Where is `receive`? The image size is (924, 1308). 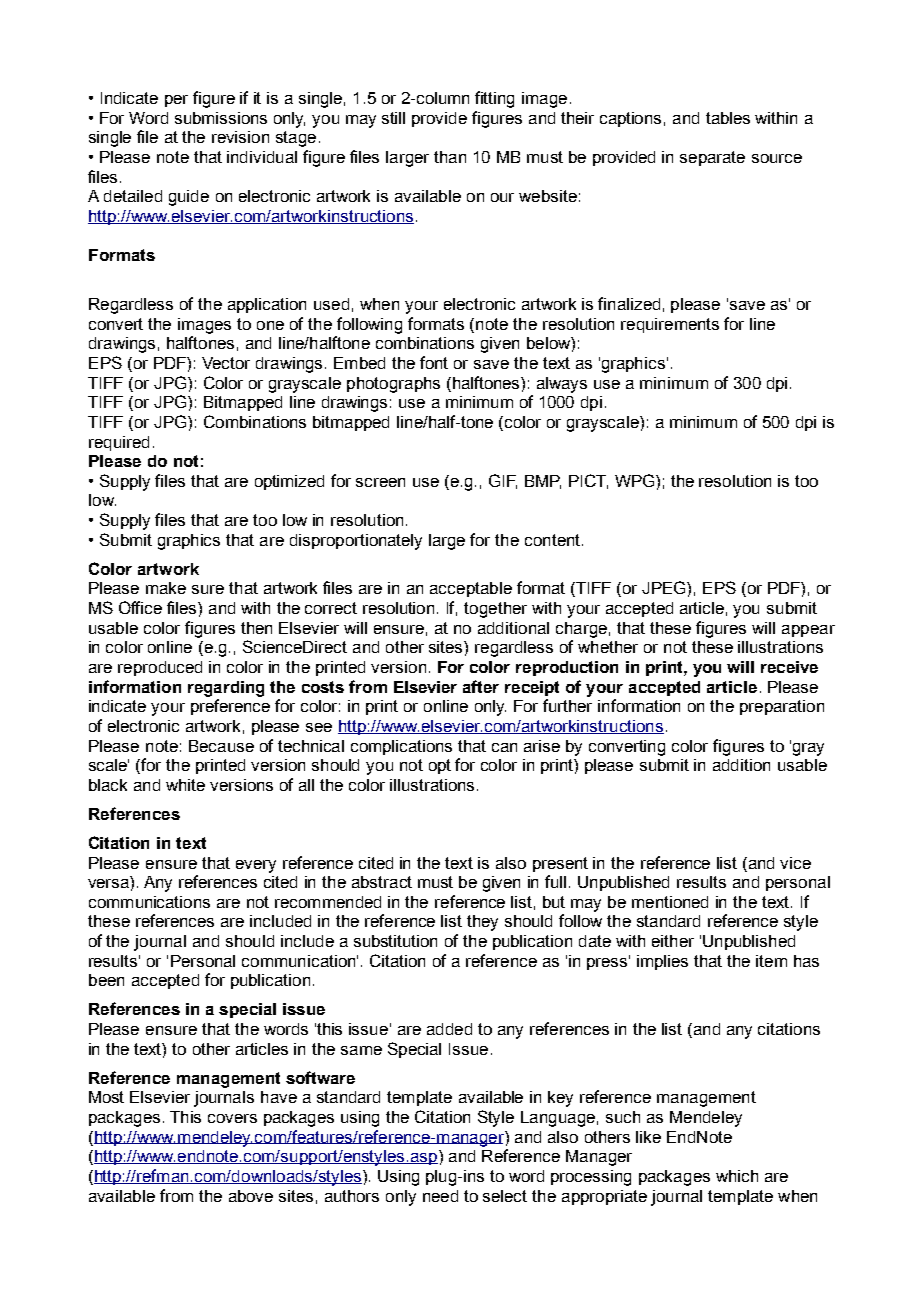
receive is located at coordinates (789, 667).
